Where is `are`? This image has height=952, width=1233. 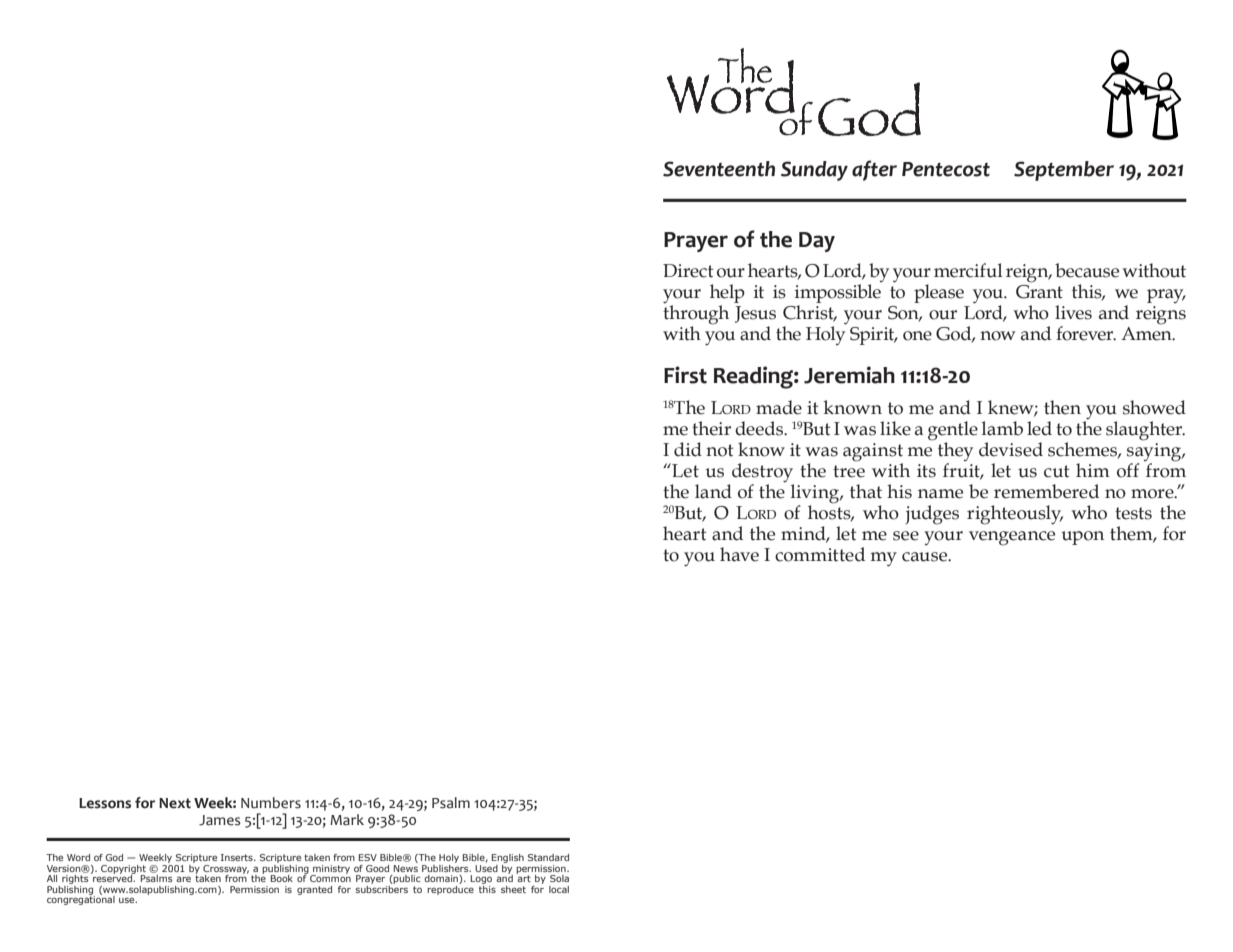
are is located at coordinates (183, 879).
